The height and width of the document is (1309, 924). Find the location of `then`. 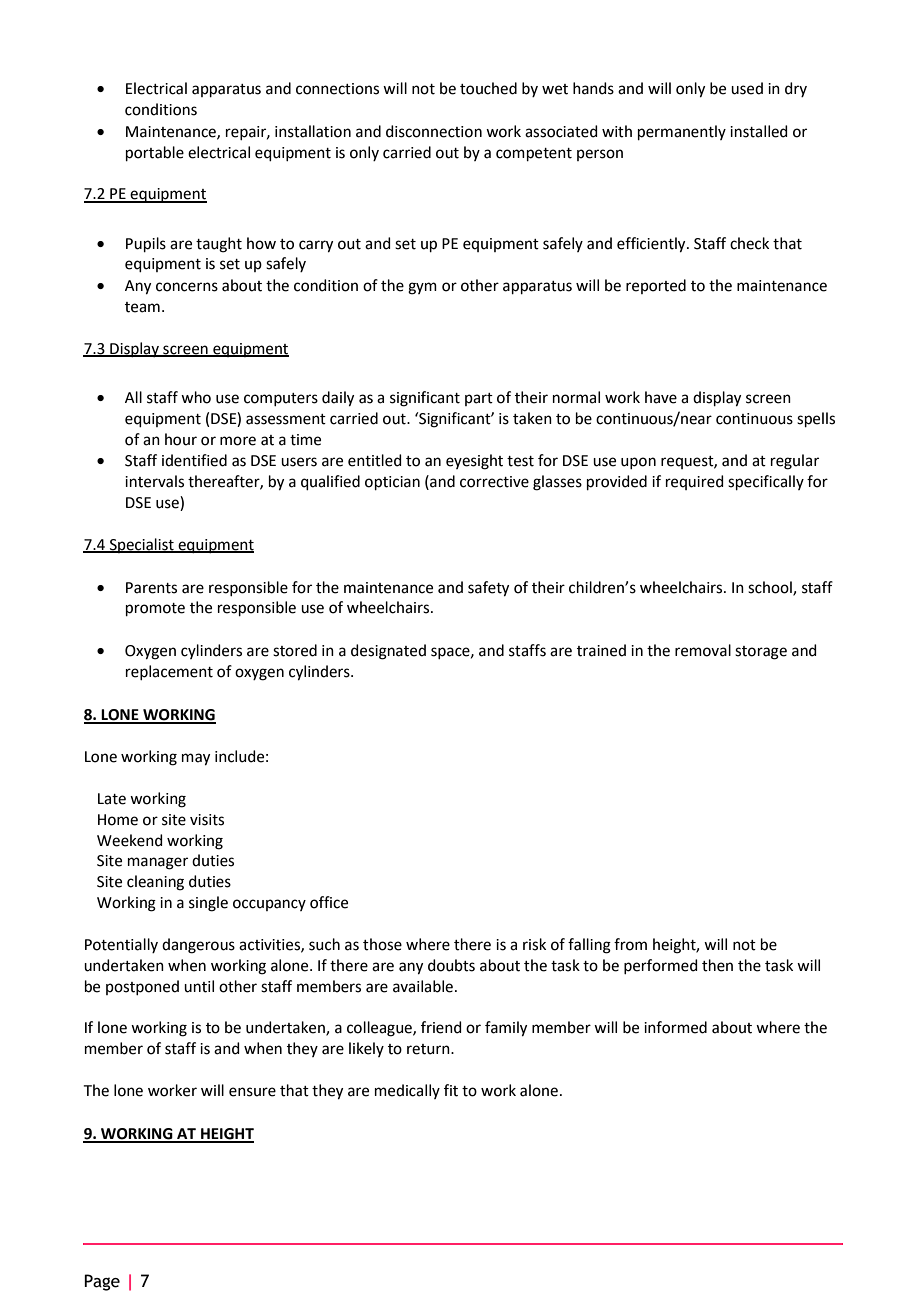

then is located at coordinates (717, 965).
